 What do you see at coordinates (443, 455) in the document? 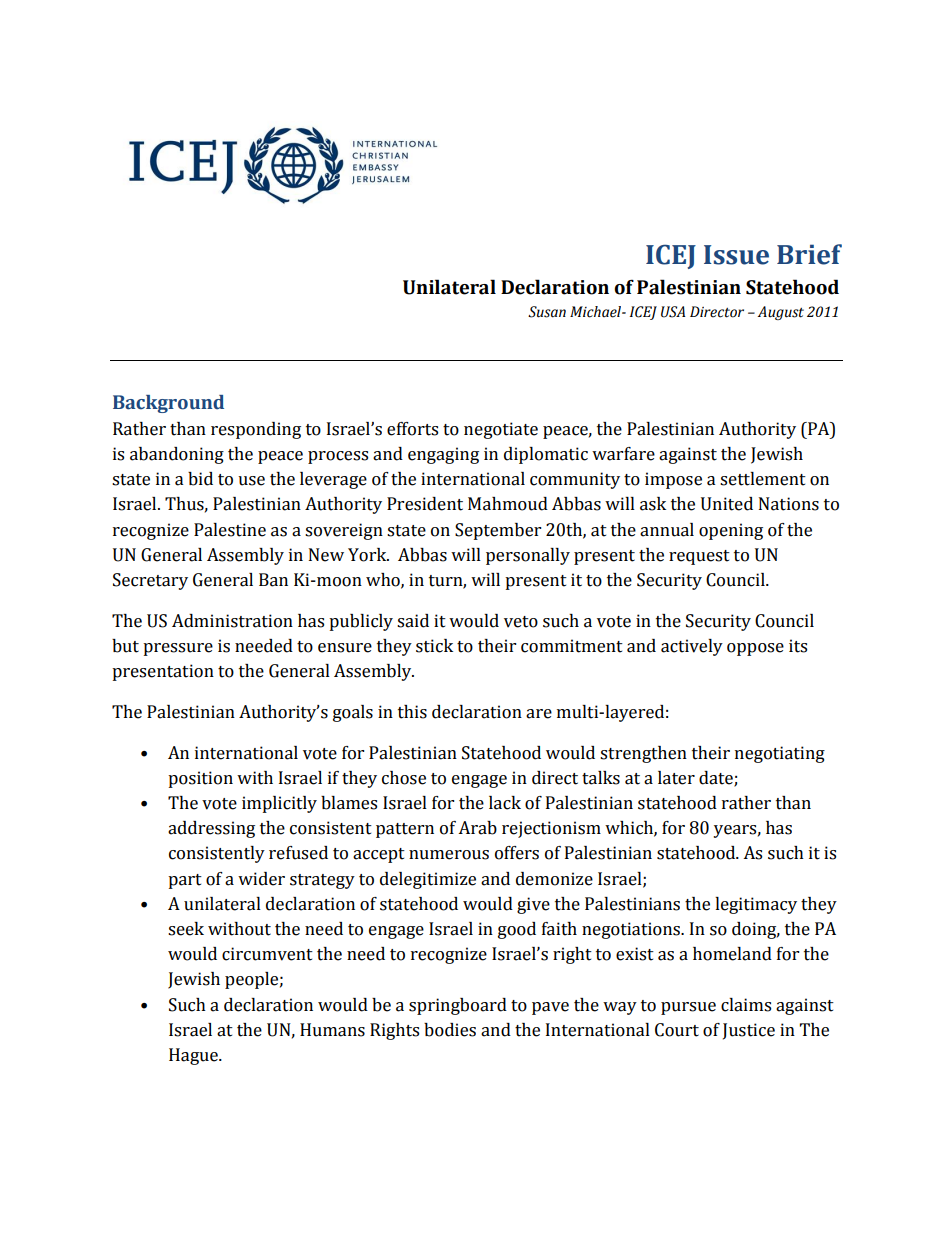
I see `engaging` at bounding box center [443, 455].
